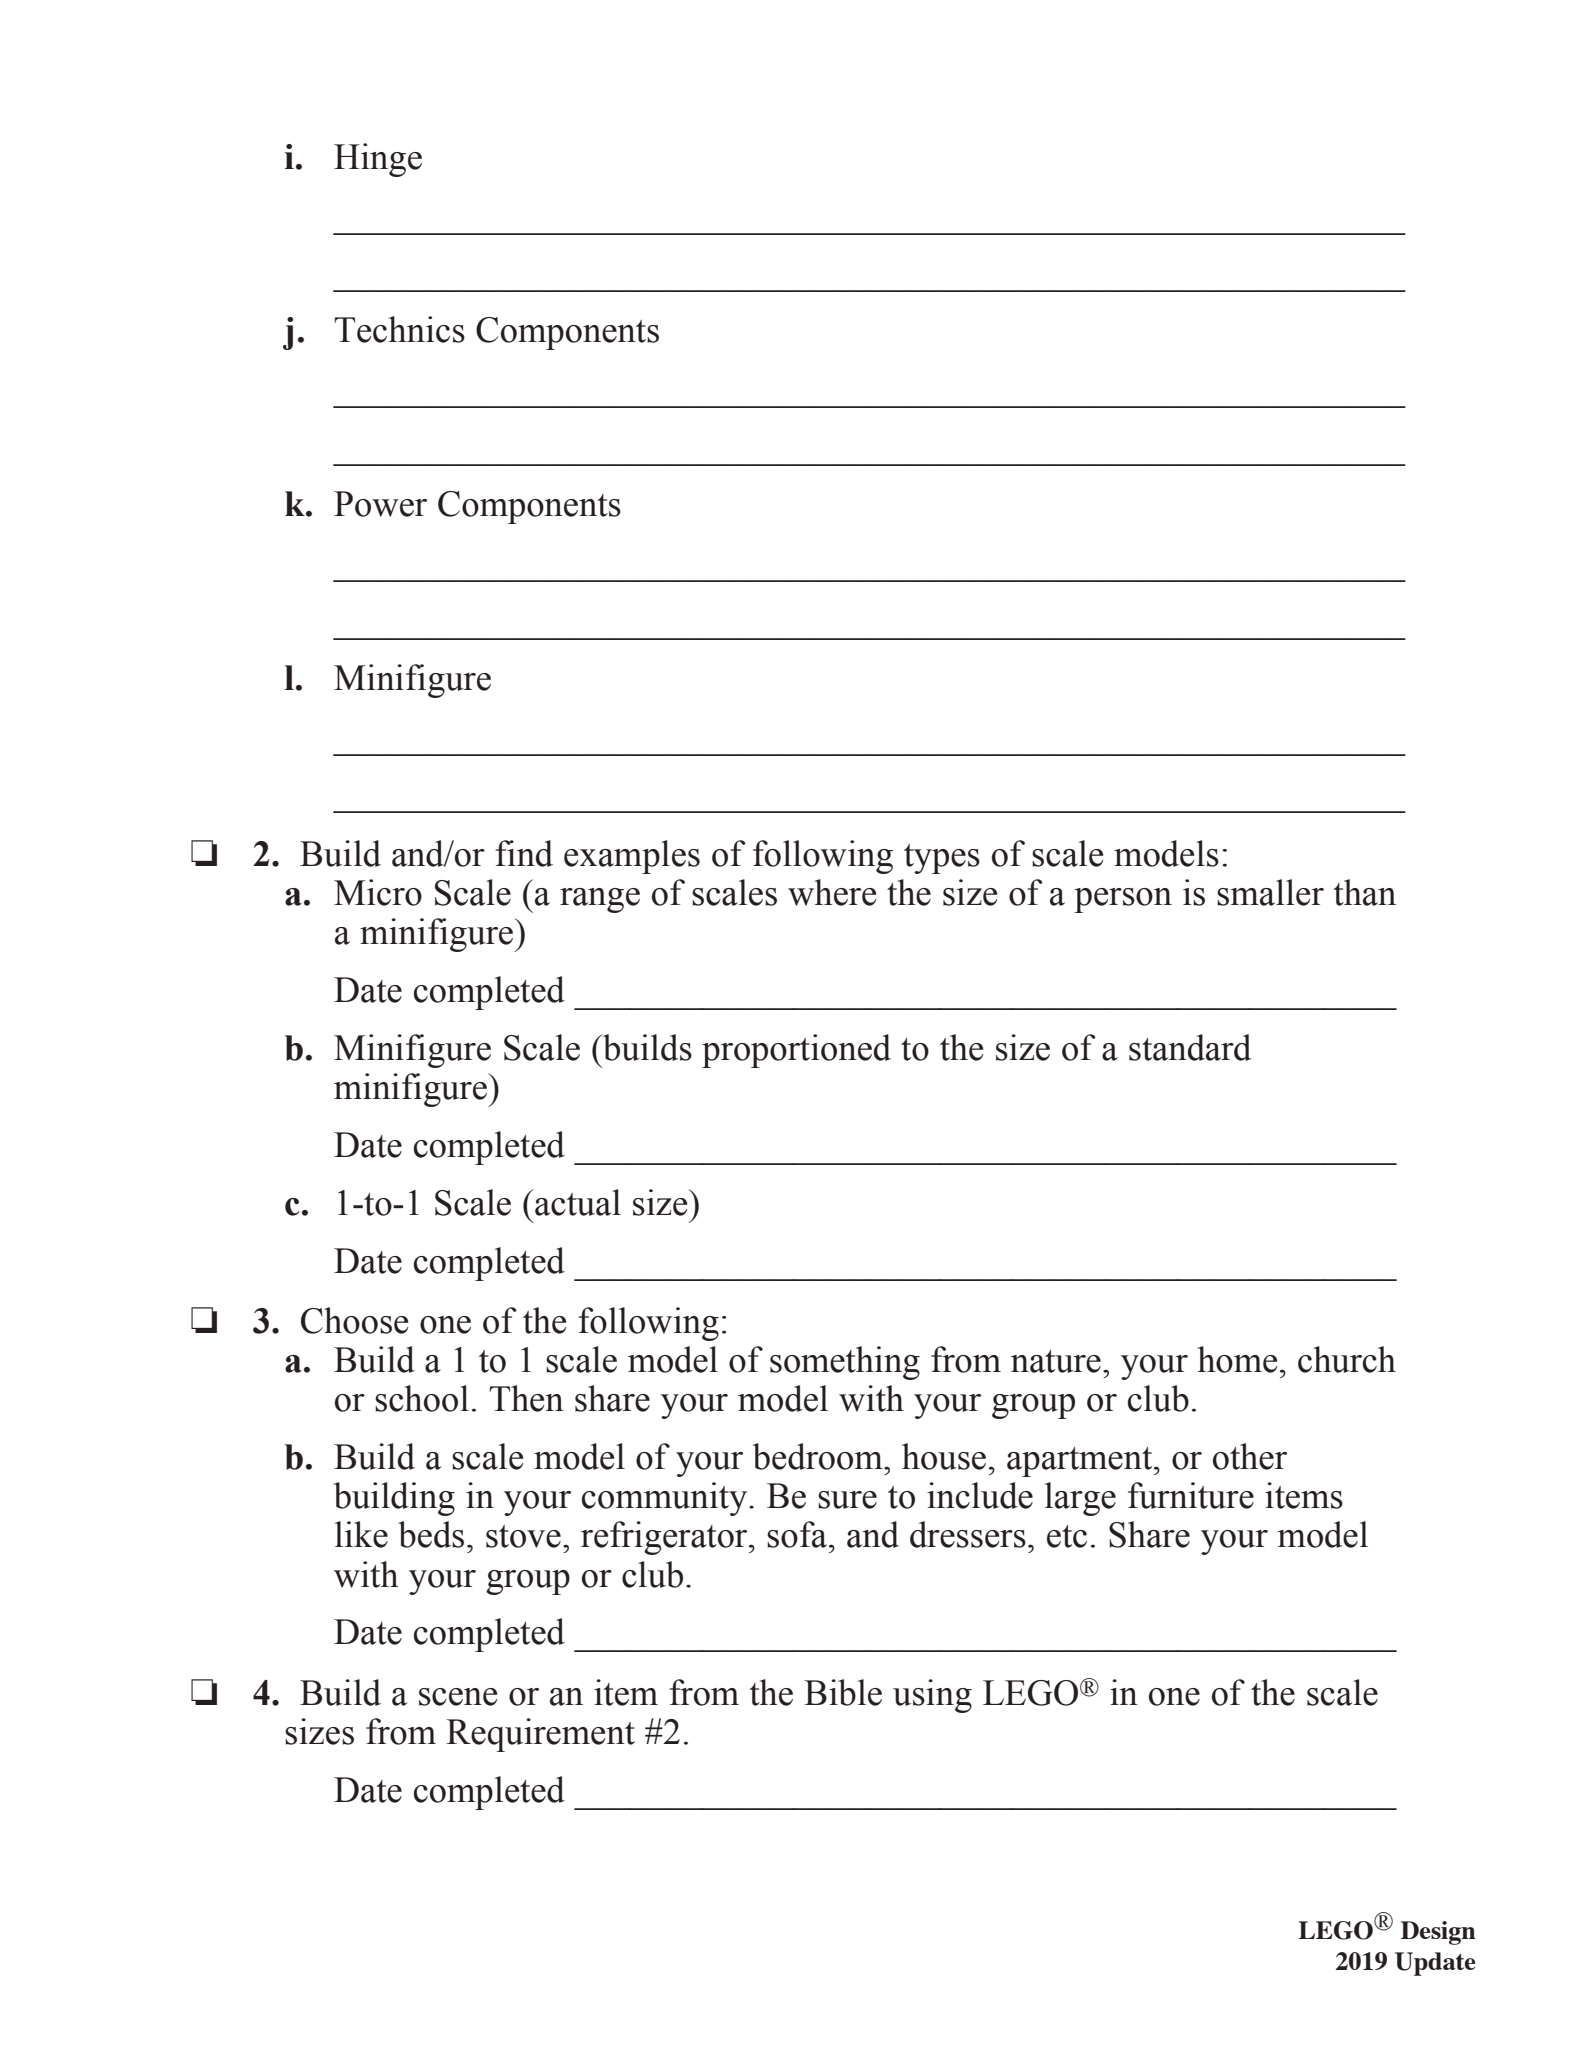 The width and height of the page is (1596, 2065). What do you see at coordinates (399, 329) in the page?
I see `Technics` at bounding box center [399, 329].
